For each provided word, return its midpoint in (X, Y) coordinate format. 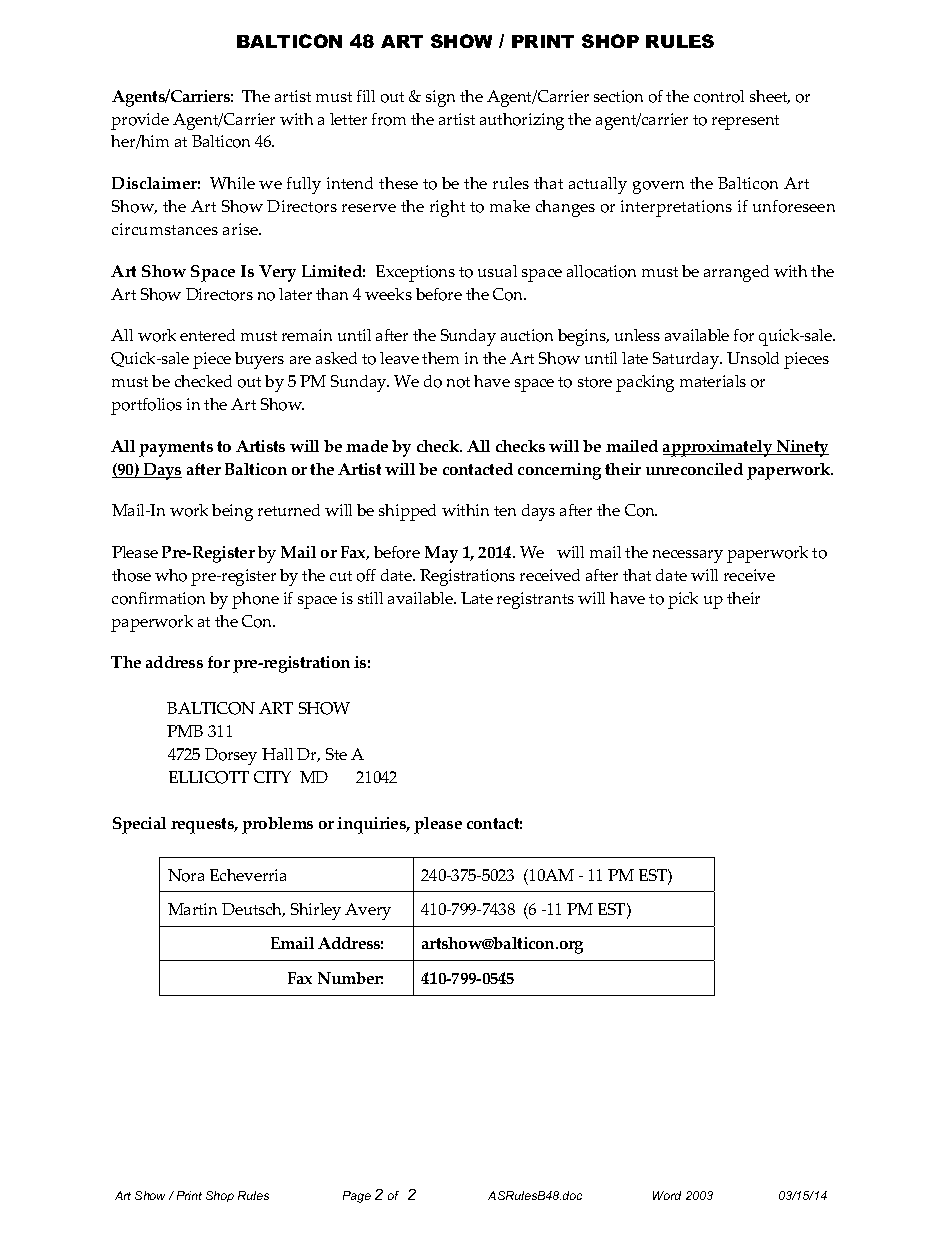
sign (440, 98)
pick (683, 600)
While (232, 183)
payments (176, 449)
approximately (719, 448)
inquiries (373, 825)
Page (357, 1197)
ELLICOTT (209, 777)
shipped (407, 512)
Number (350, 978)
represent (745, 122)
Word (667, 1195)
